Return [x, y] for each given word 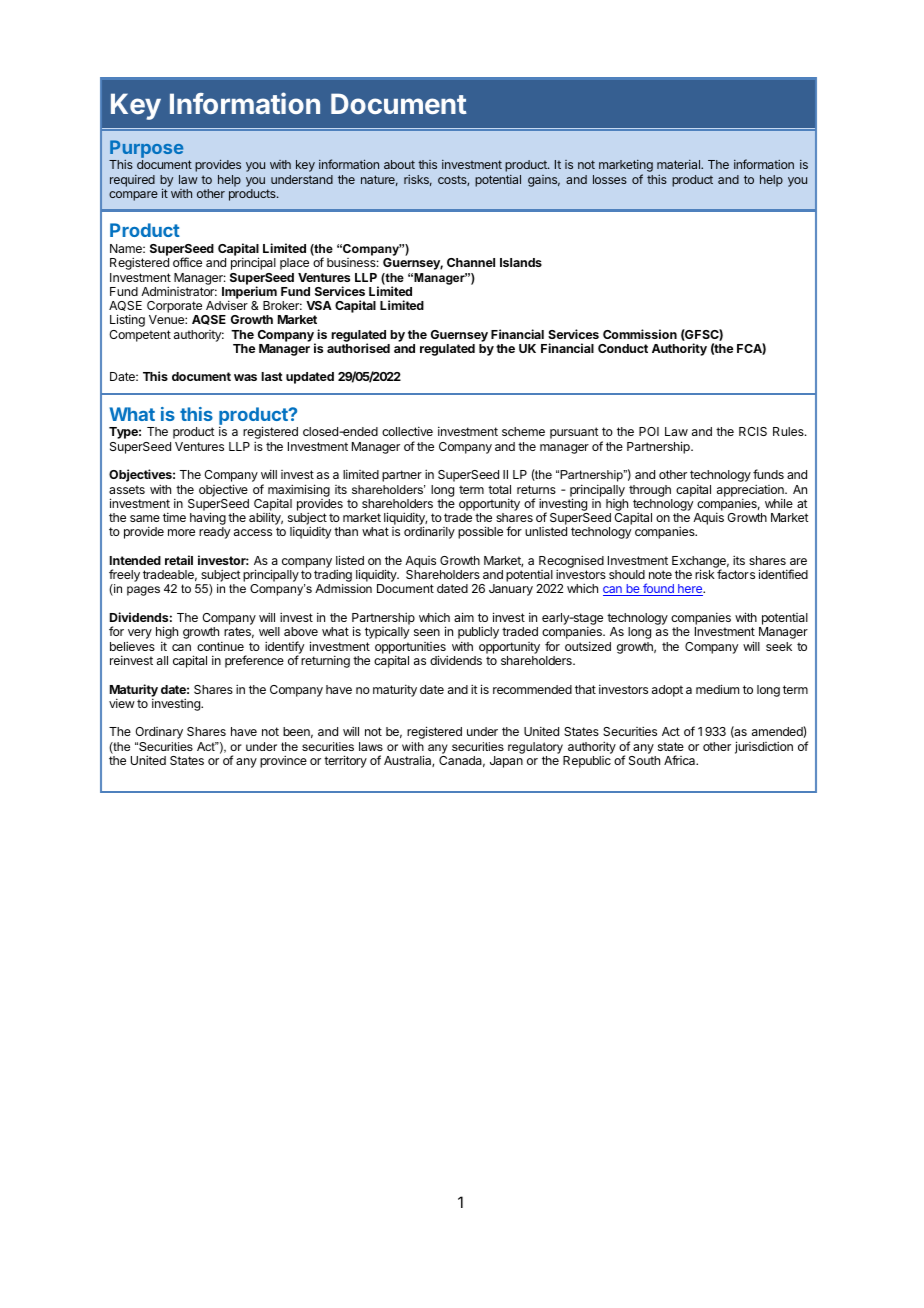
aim [464, 617]
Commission [640, 334]
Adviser [227, 305]
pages [143, 591]
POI [649, 431]
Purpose [146, 150]
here [690, 590]
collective [407, 431]
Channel [471, 262]
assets [127, 489]
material [679, 164]
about [399, 164]
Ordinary [159, 733]
